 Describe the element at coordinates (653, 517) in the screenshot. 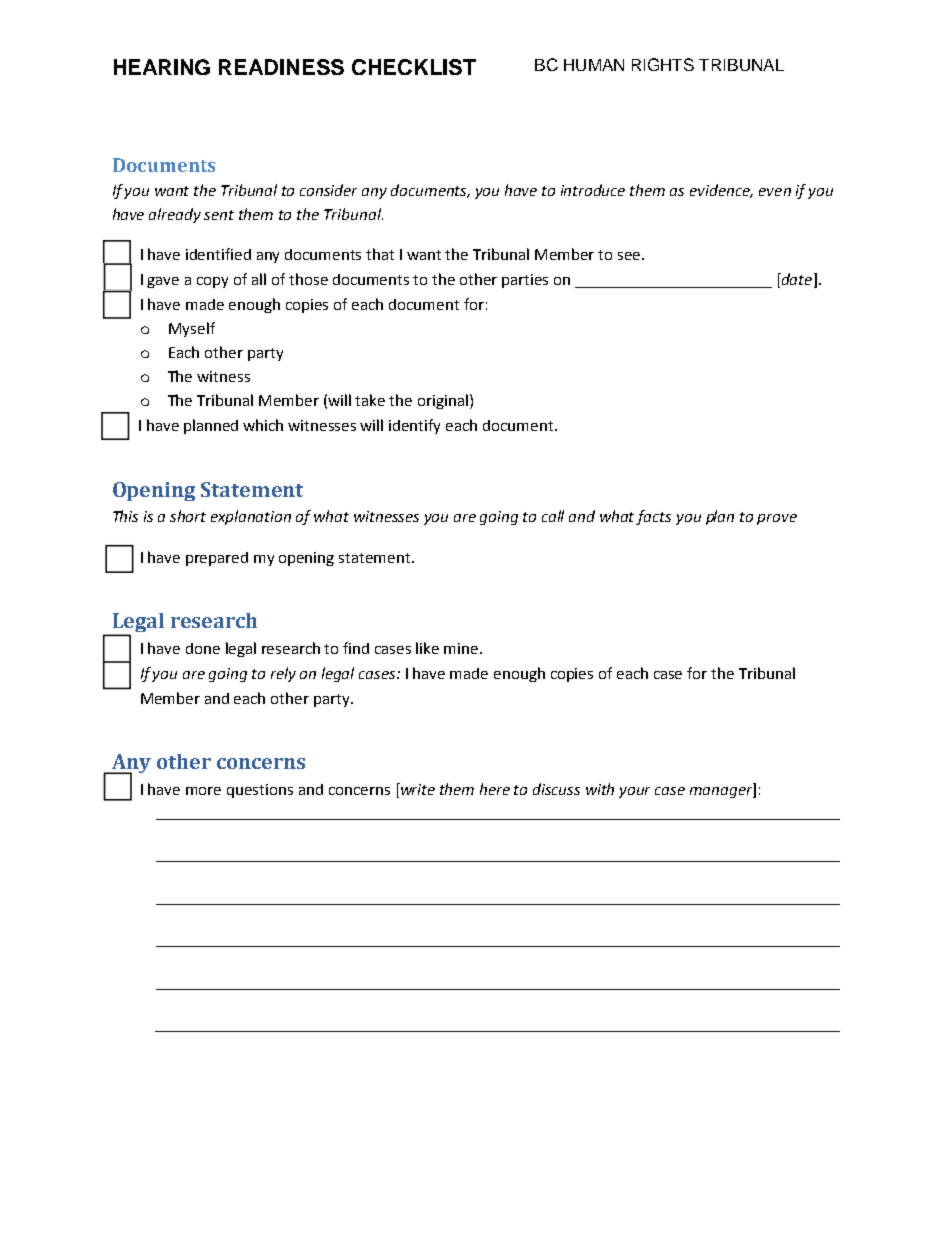

I see `facts` at that location.
